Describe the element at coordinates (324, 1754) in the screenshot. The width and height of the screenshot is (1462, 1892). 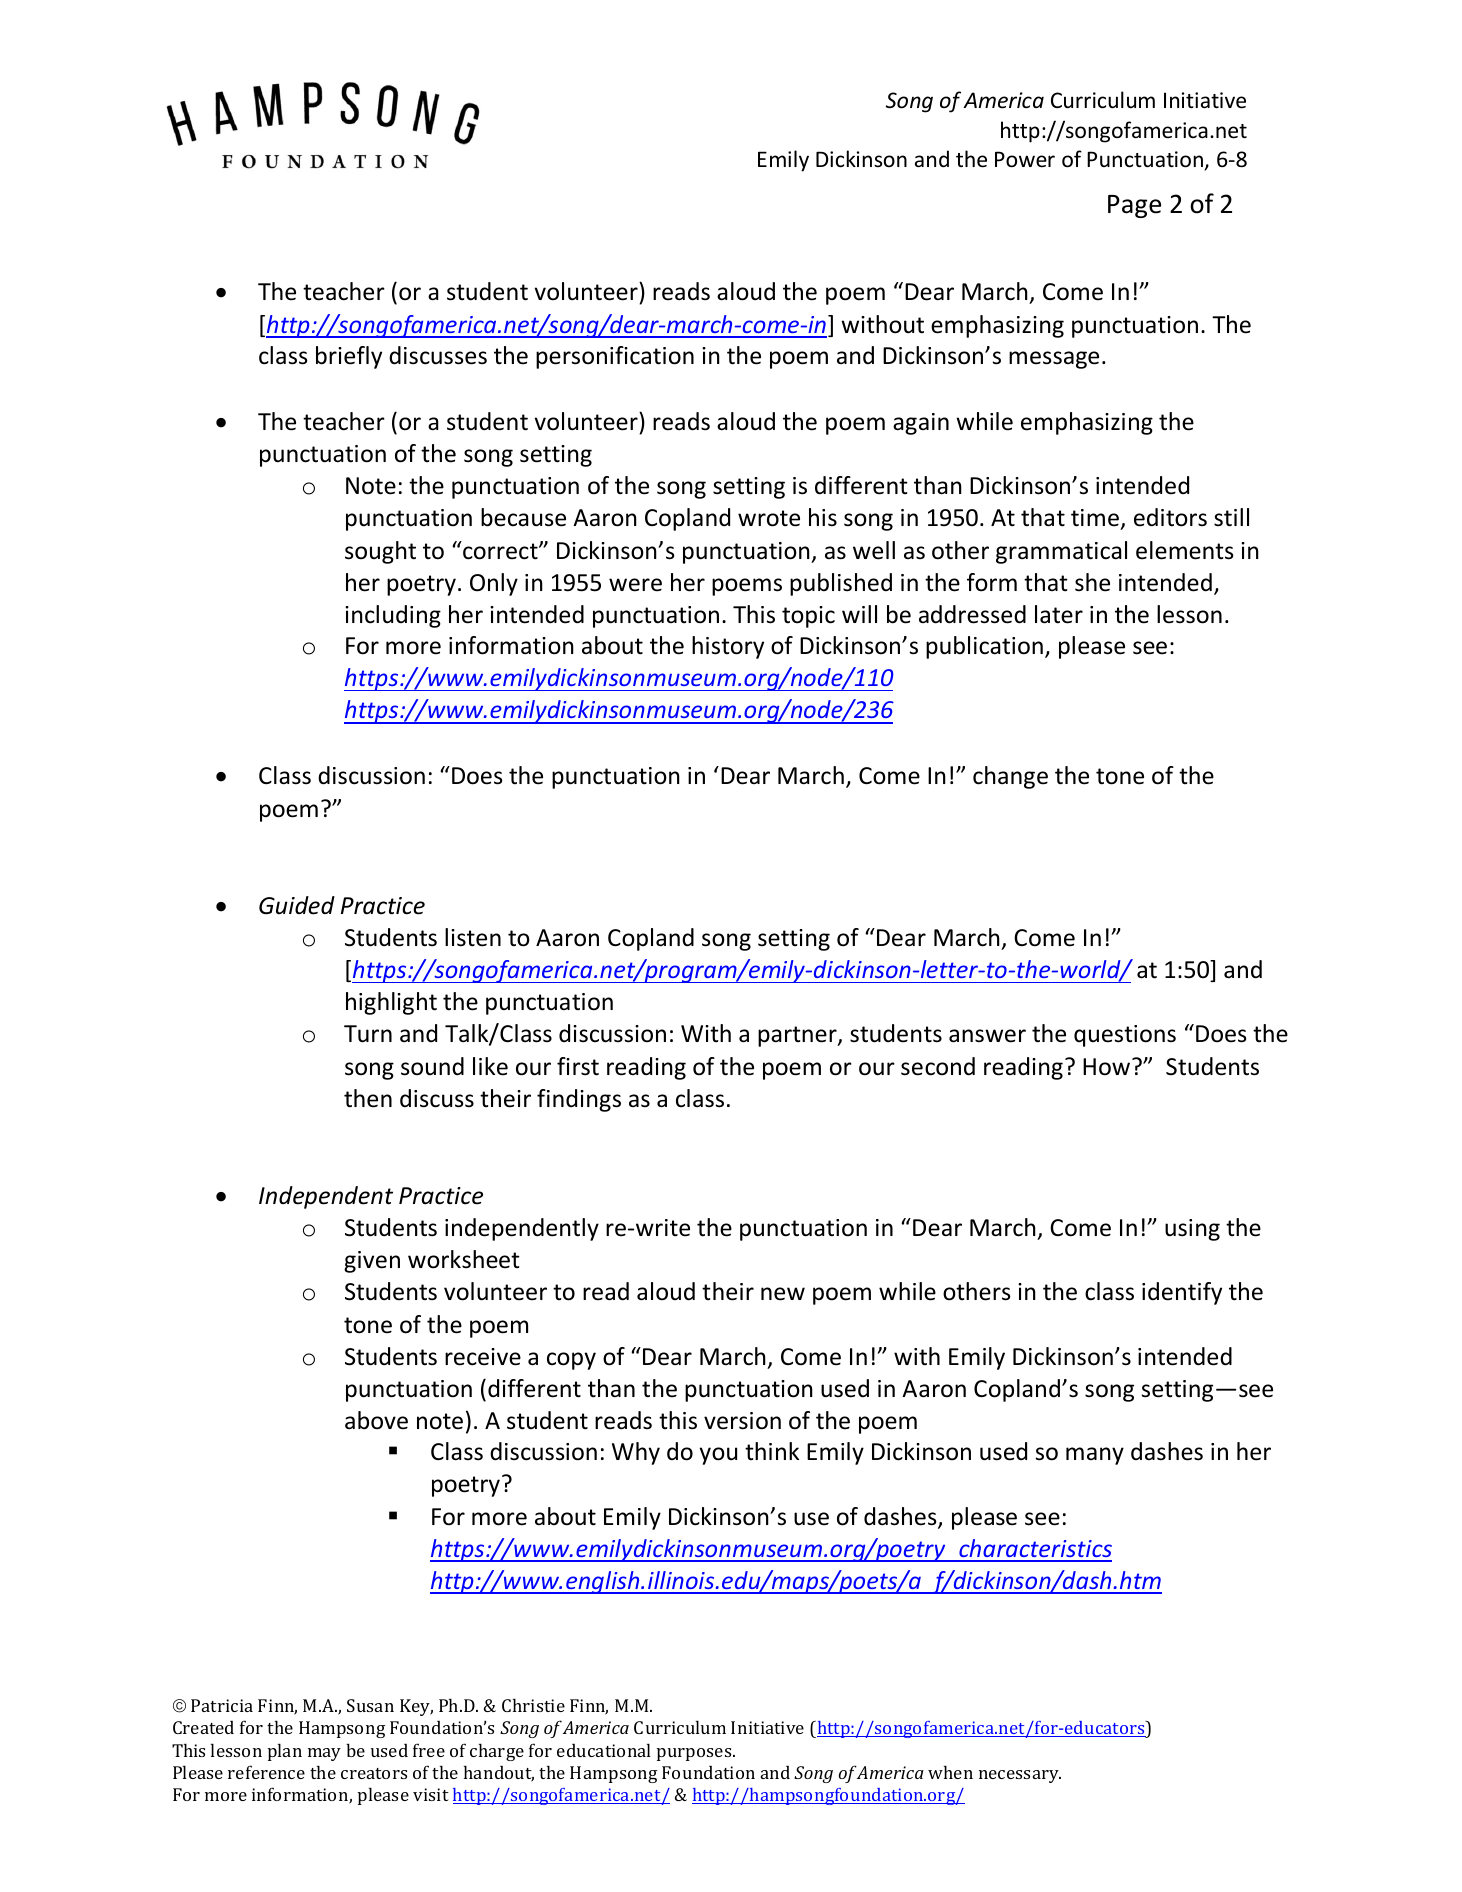
I see `may` at that location.
